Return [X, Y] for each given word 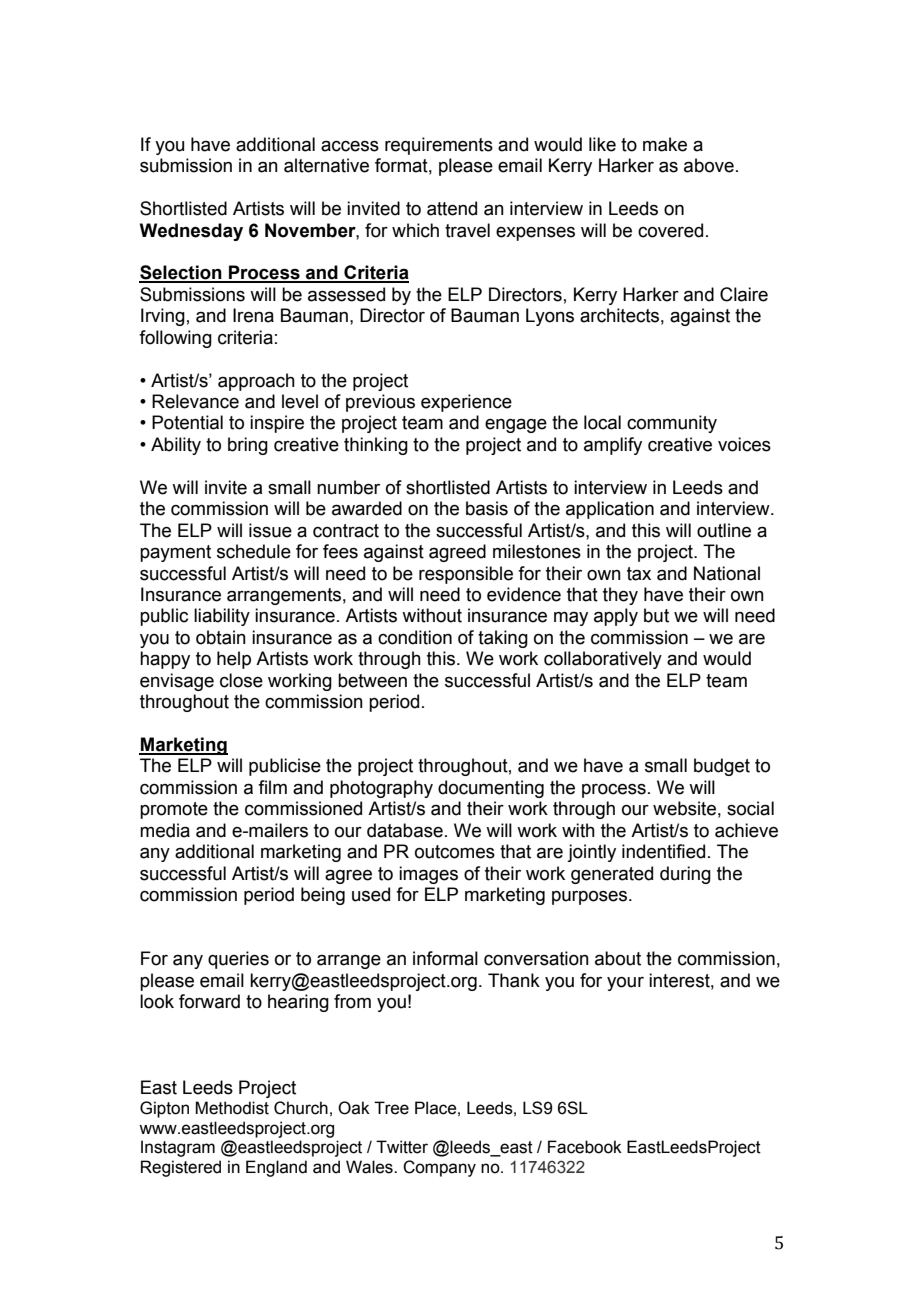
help [234, 660]
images [428, 875]
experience [466, 403]
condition [415, 637]
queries [238, 960]
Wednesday [191, 232]
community [672, 424]
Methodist [232, 1108]
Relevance [195, 401]
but [656, 615]
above [709, 165]
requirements [439, 146]
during [685, 875]
